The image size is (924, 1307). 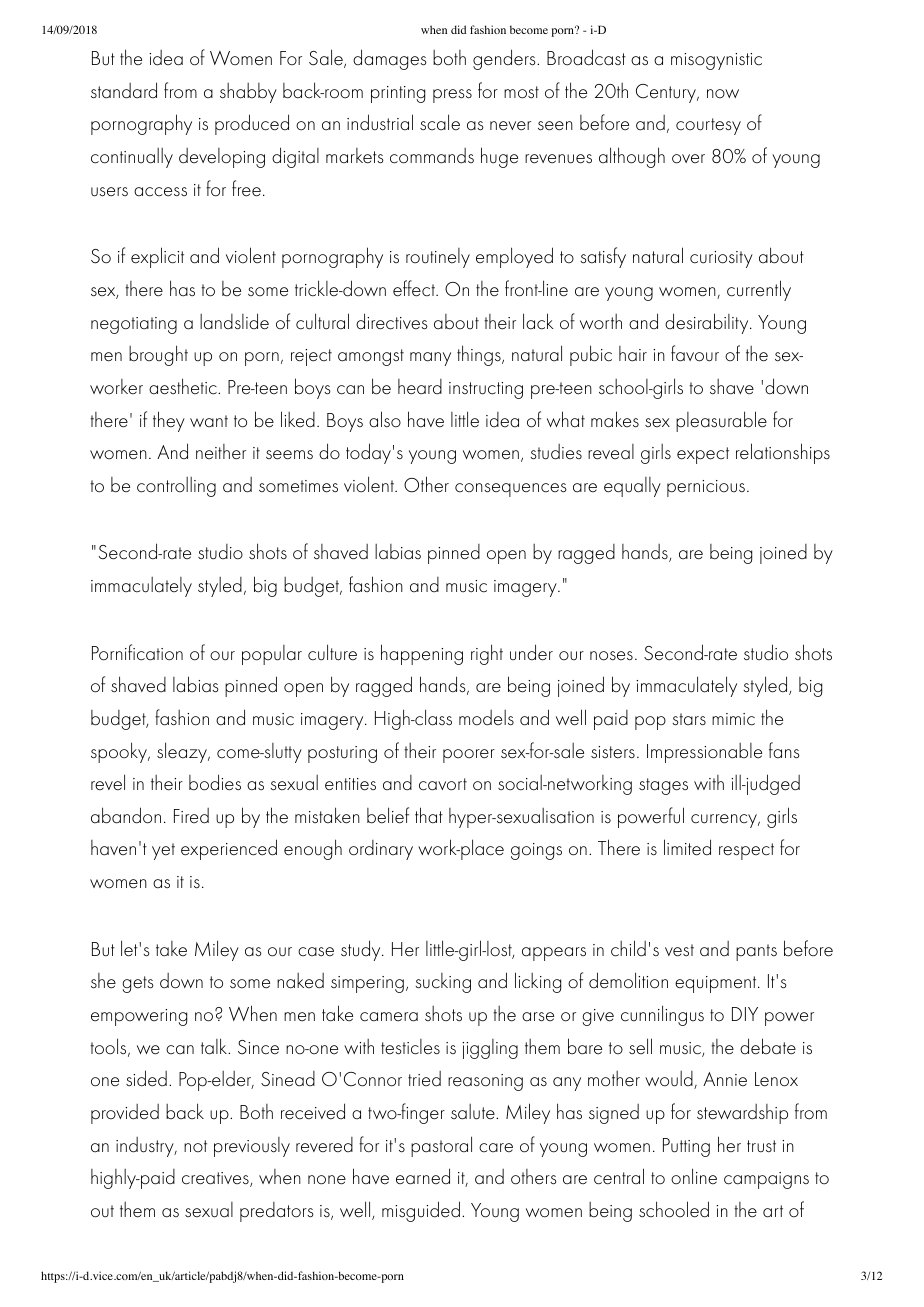 What do you see at coordinates (723, 94) in the image?
I see `now` at bounding box center [723, 94].
